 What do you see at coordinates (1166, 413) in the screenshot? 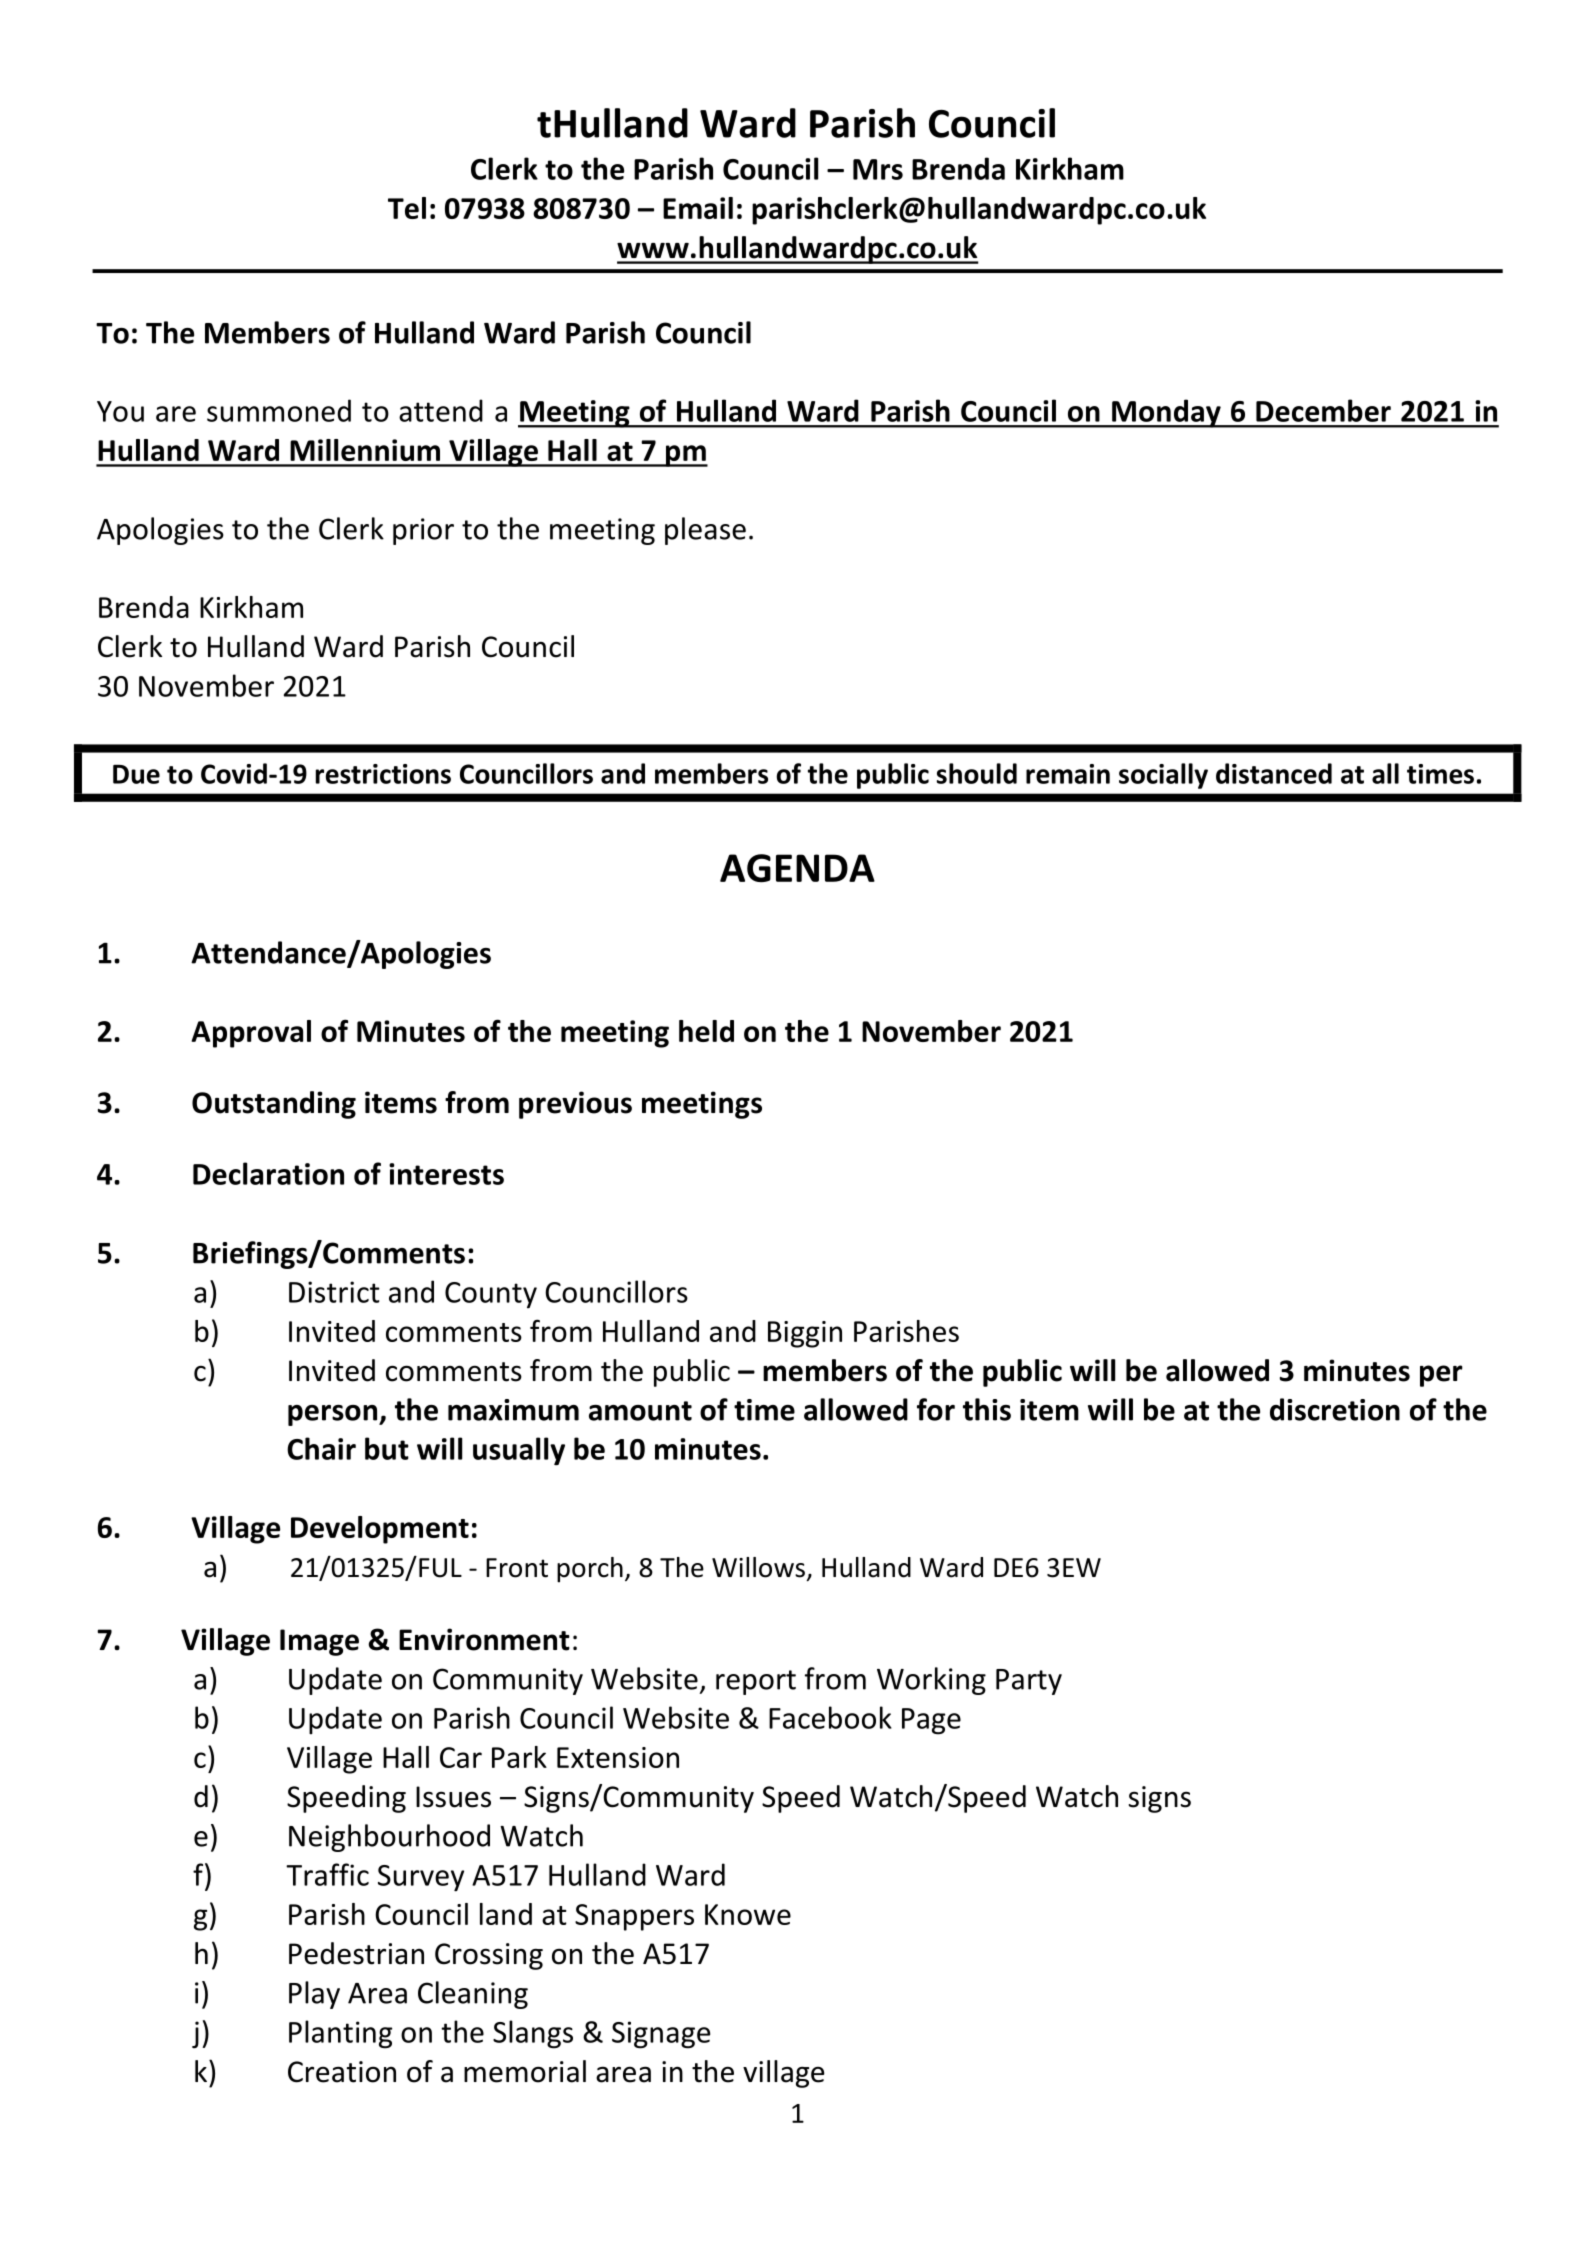
I see `Monday` at bounding box center [1166, 413].
